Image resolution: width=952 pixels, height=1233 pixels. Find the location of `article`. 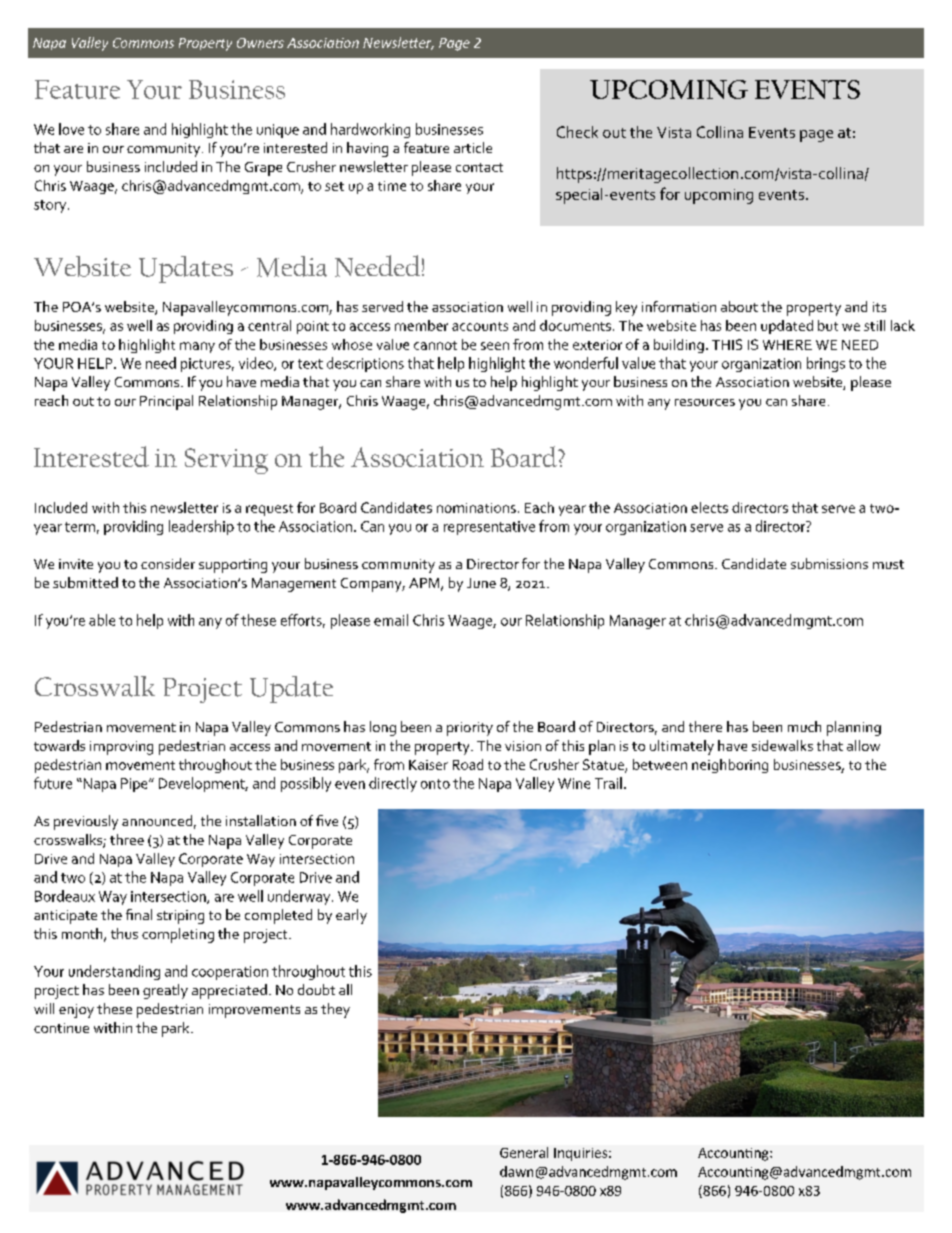

article is located at coordinates (473, 147).
